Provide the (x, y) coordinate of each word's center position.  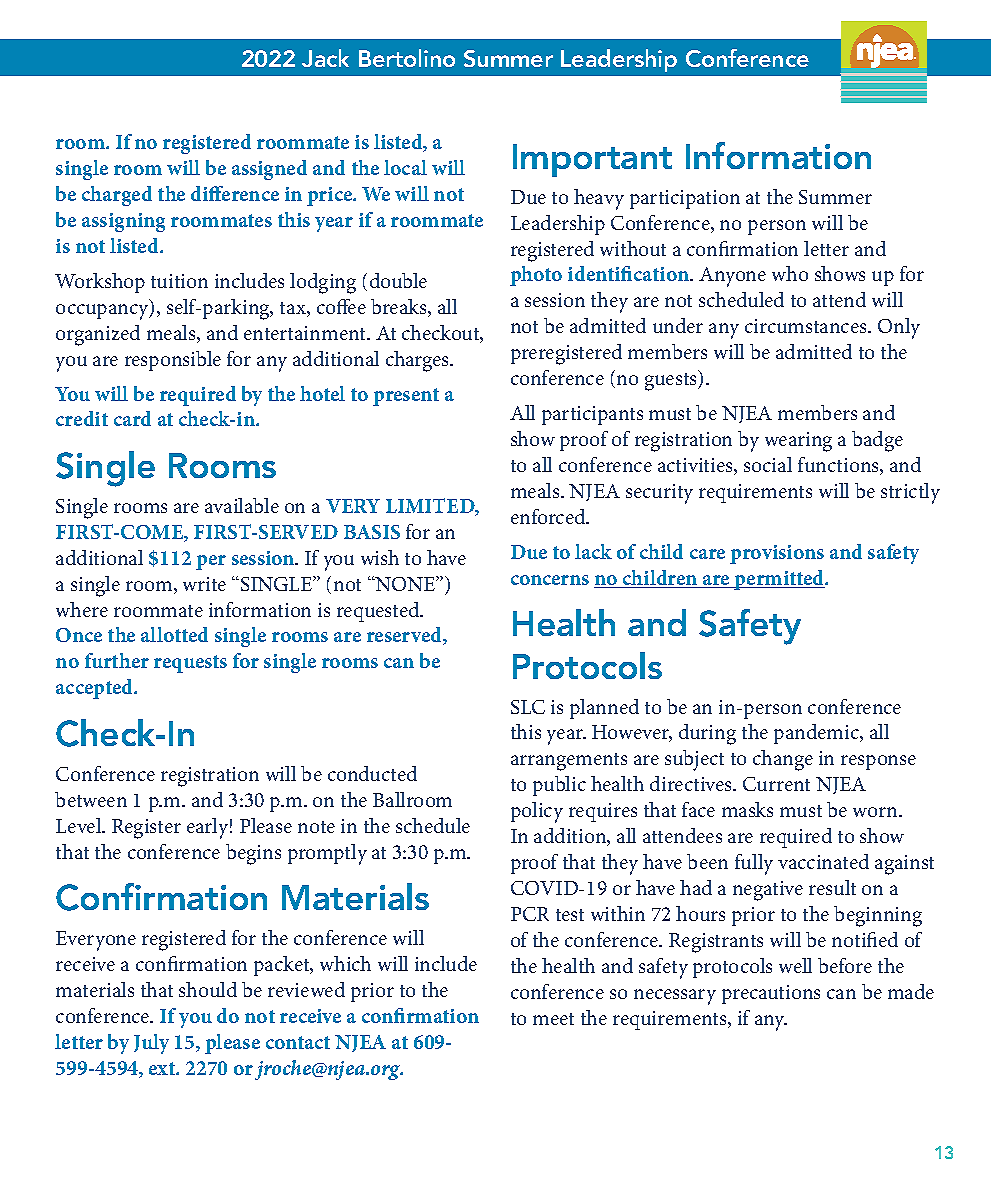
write (204, 584)
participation (685, 199)
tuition (179, 281)
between (91, 799)
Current (776, 784)
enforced (549, 516)
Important (592, 160)
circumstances (807, 326)
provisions (777, 554)
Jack (325, 58)
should (208, 989)
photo (536, 276)
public (559, 786)
